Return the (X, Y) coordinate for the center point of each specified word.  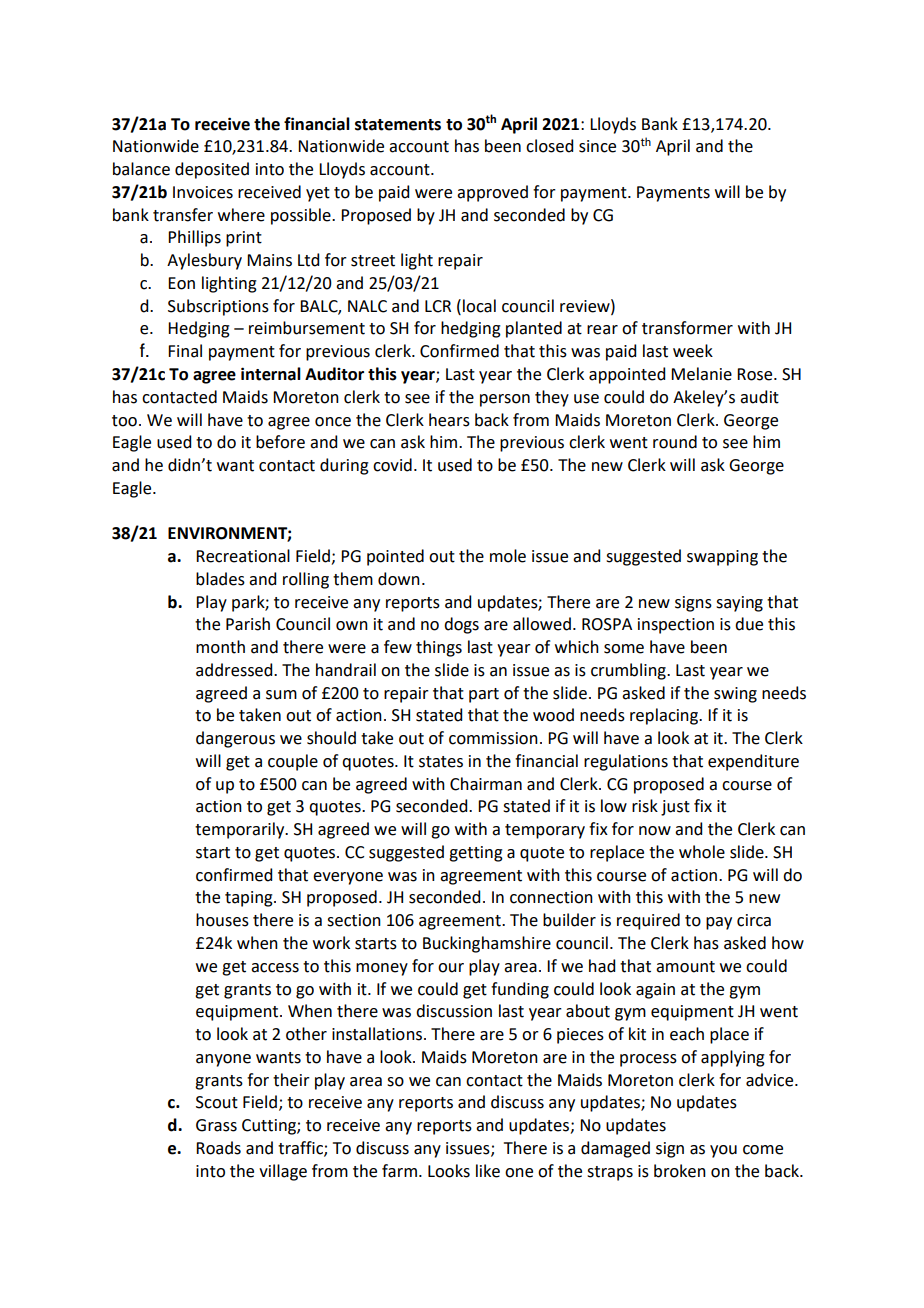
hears (449, 420)
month (220, 647)
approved (492, 193)
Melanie (701, 374)
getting (476, 854)
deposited (212, 170)
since (597, 146)
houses (222, 920)
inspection (676, 626)
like (488, 1171)
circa (754, 920)
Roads (218, 1148)
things (439, 648)
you (723, 1151)
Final (185, 351)
